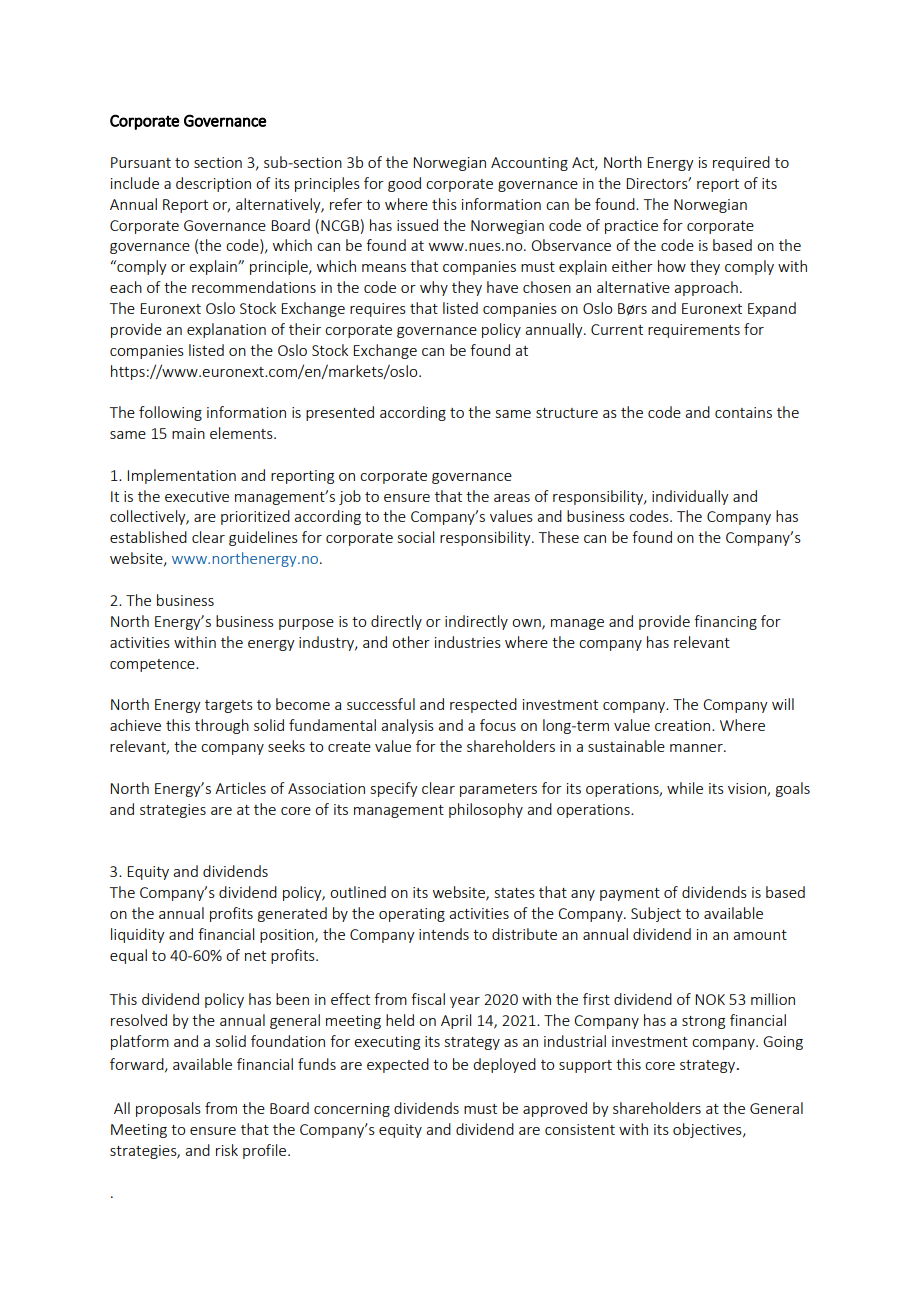 The image size is (924, 1308). What do you see at coordinates (468, 642) in the image?
I see `industries` at bounding box center [468, 642].
